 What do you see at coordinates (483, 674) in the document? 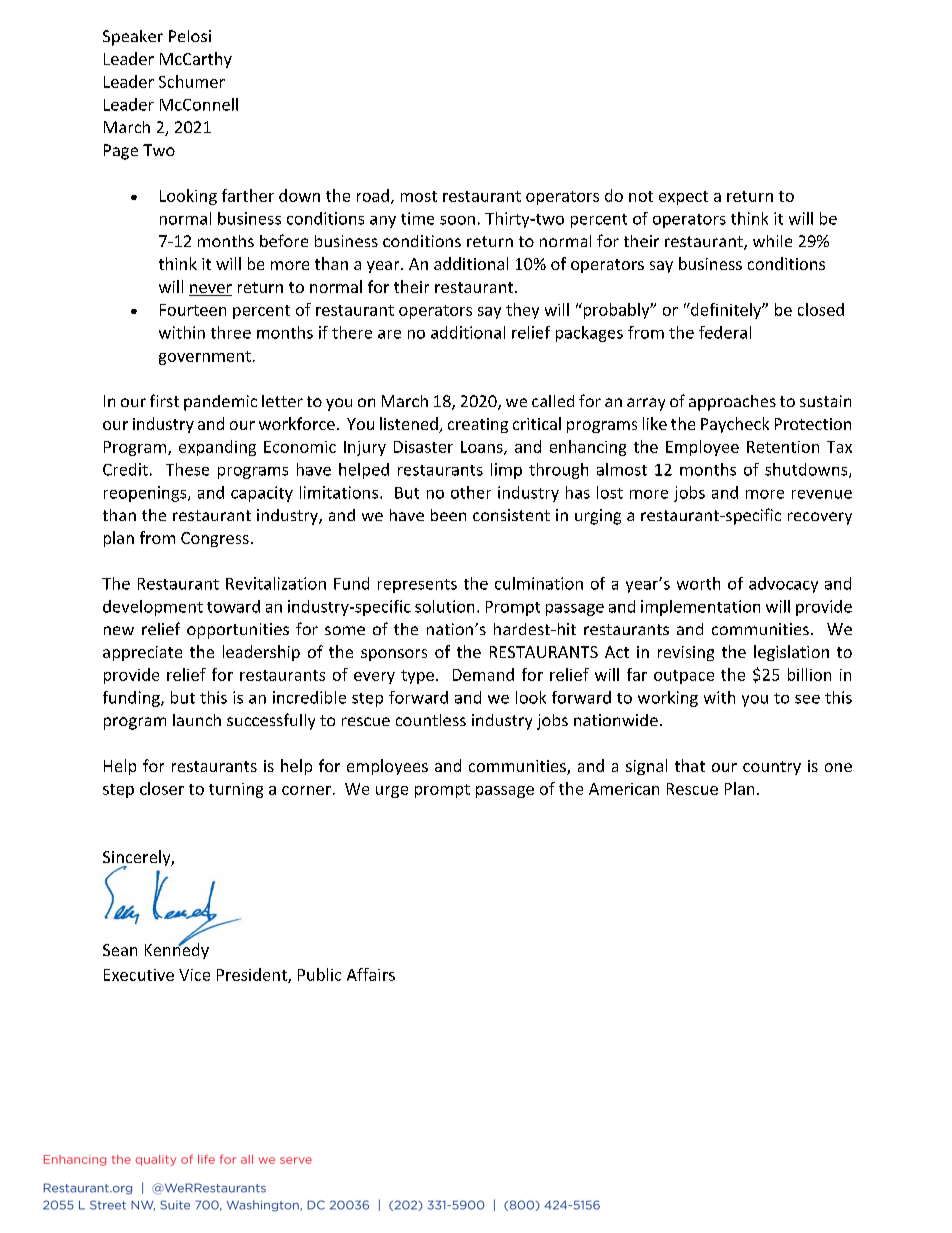
I see `Demand` at bounding box center [483, 674].
